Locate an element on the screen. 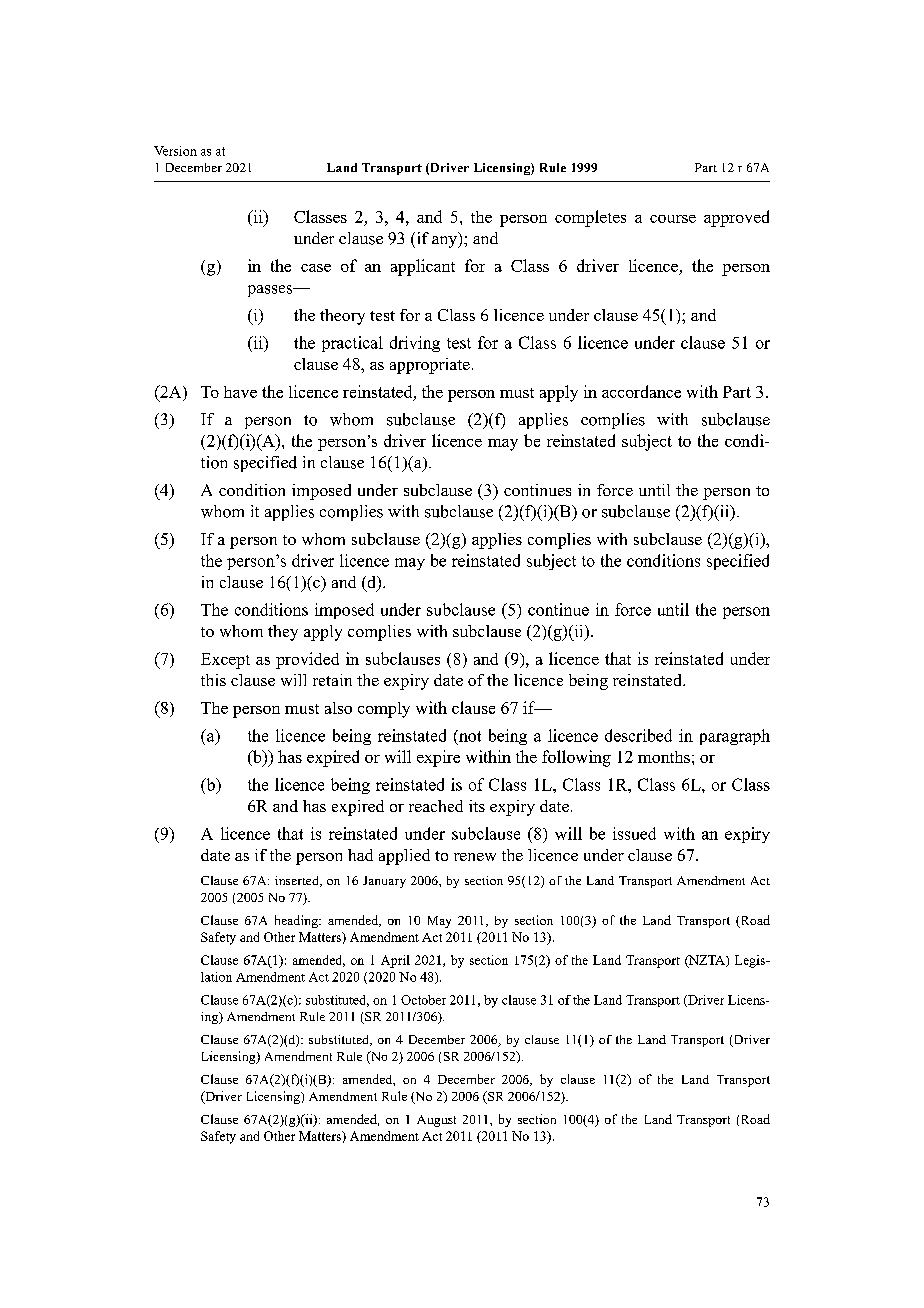 This screenshot has width=924, height=1308. renew is located at coordinates (475, 857).
